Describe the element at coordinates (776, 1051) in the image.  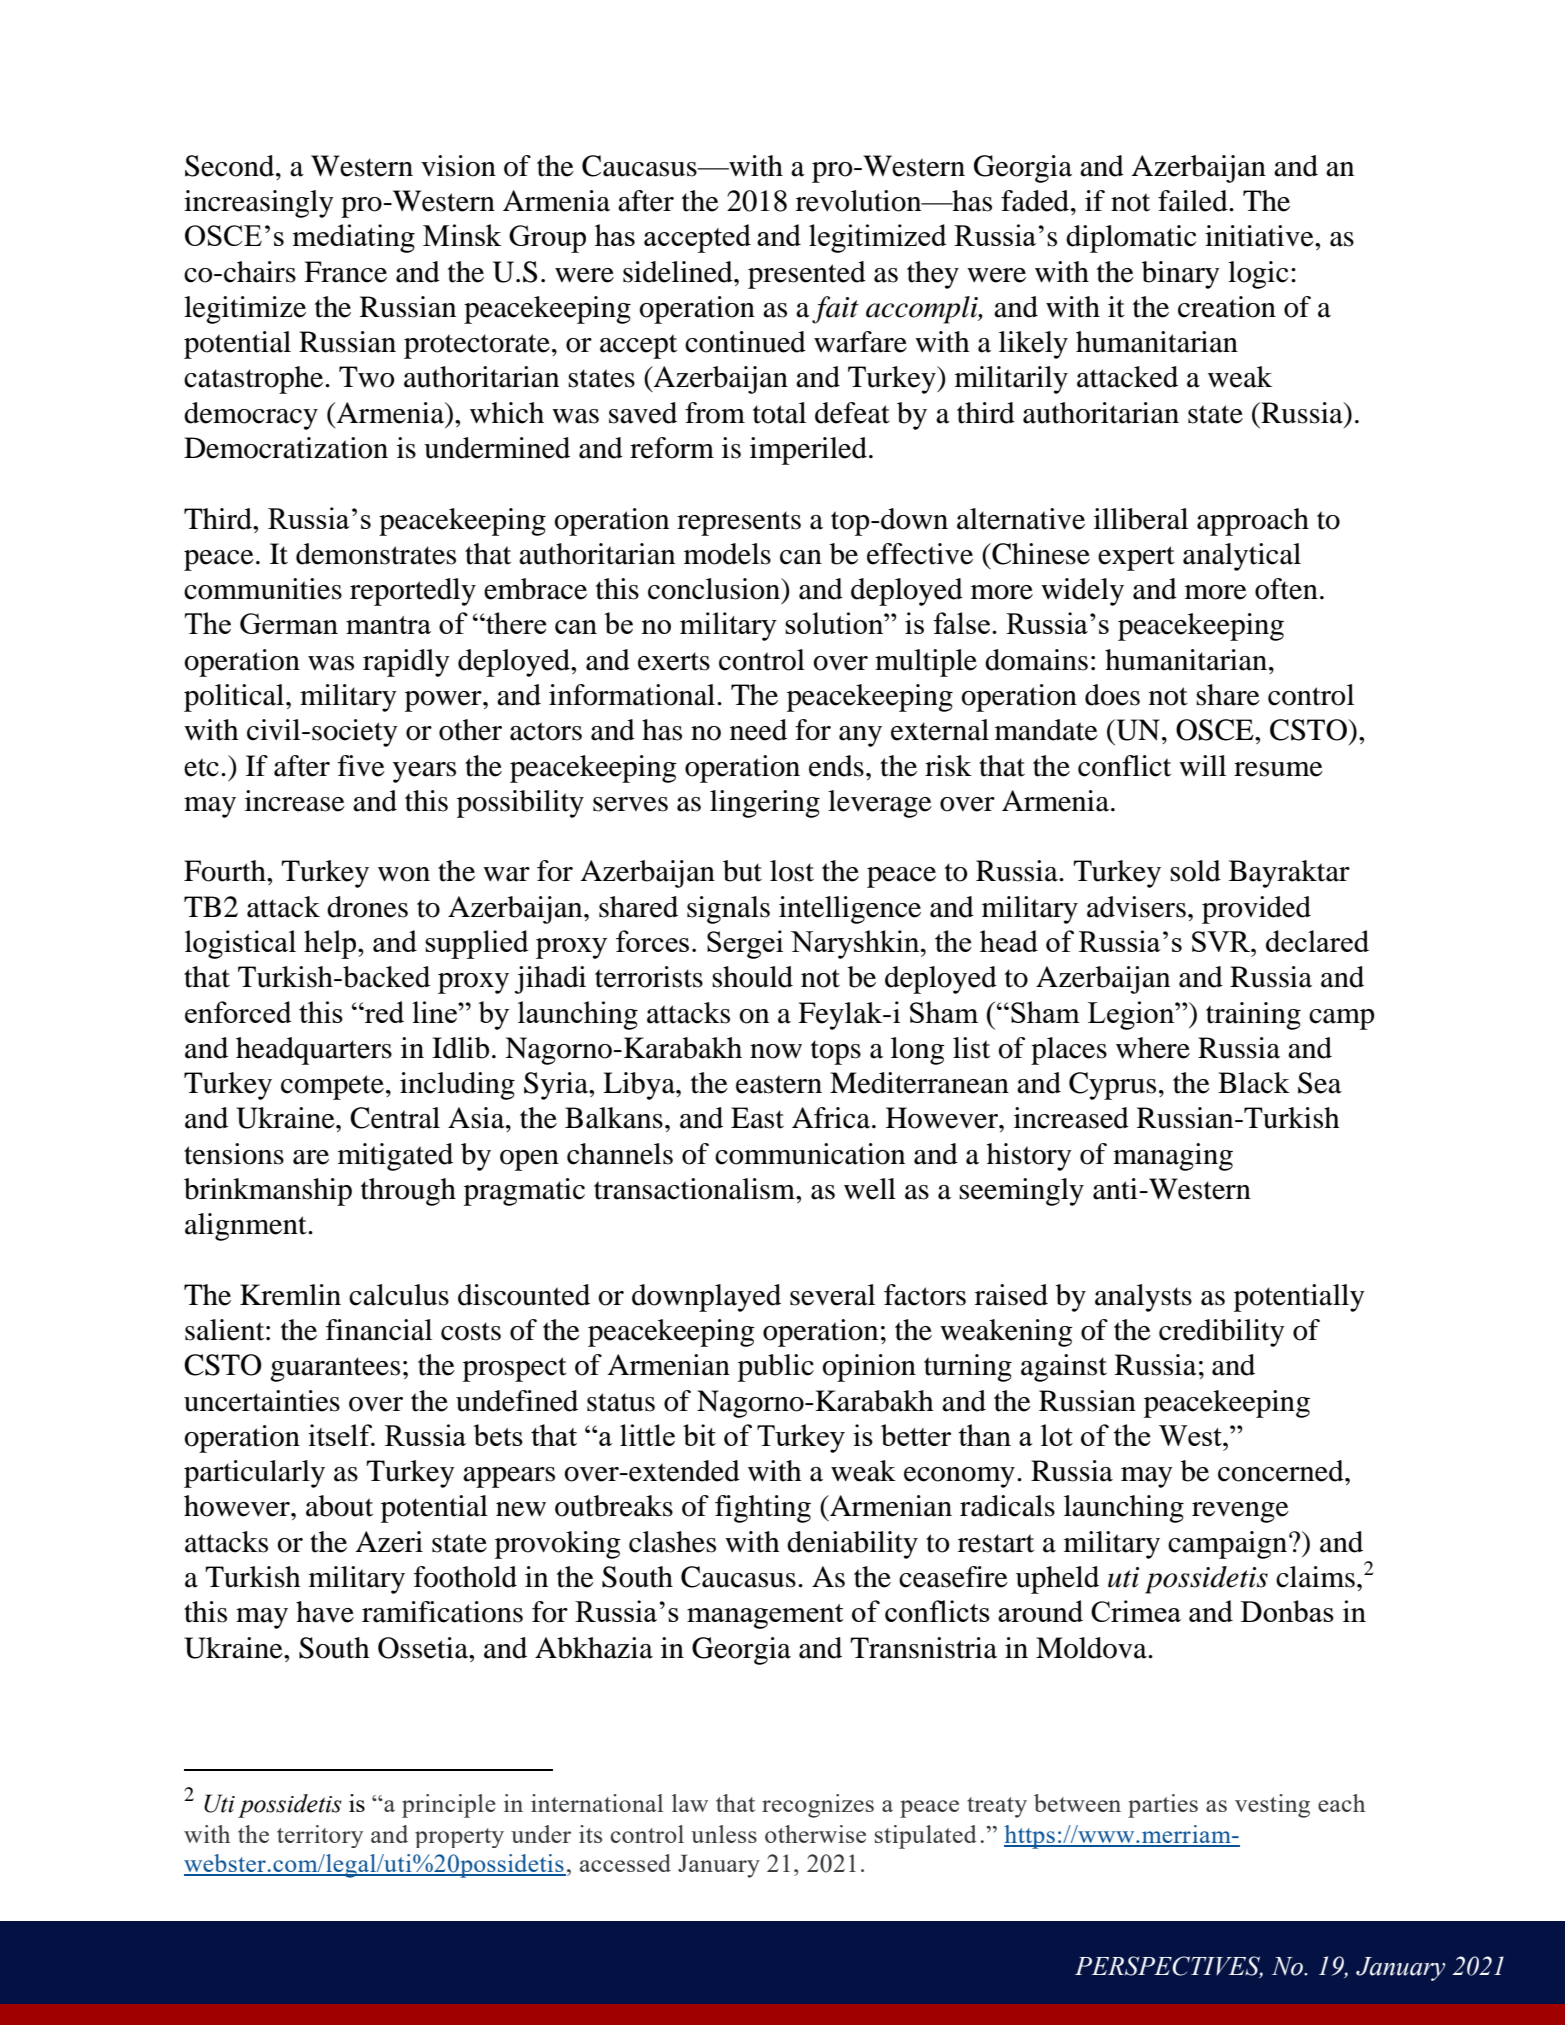
I see `now` at that location.
